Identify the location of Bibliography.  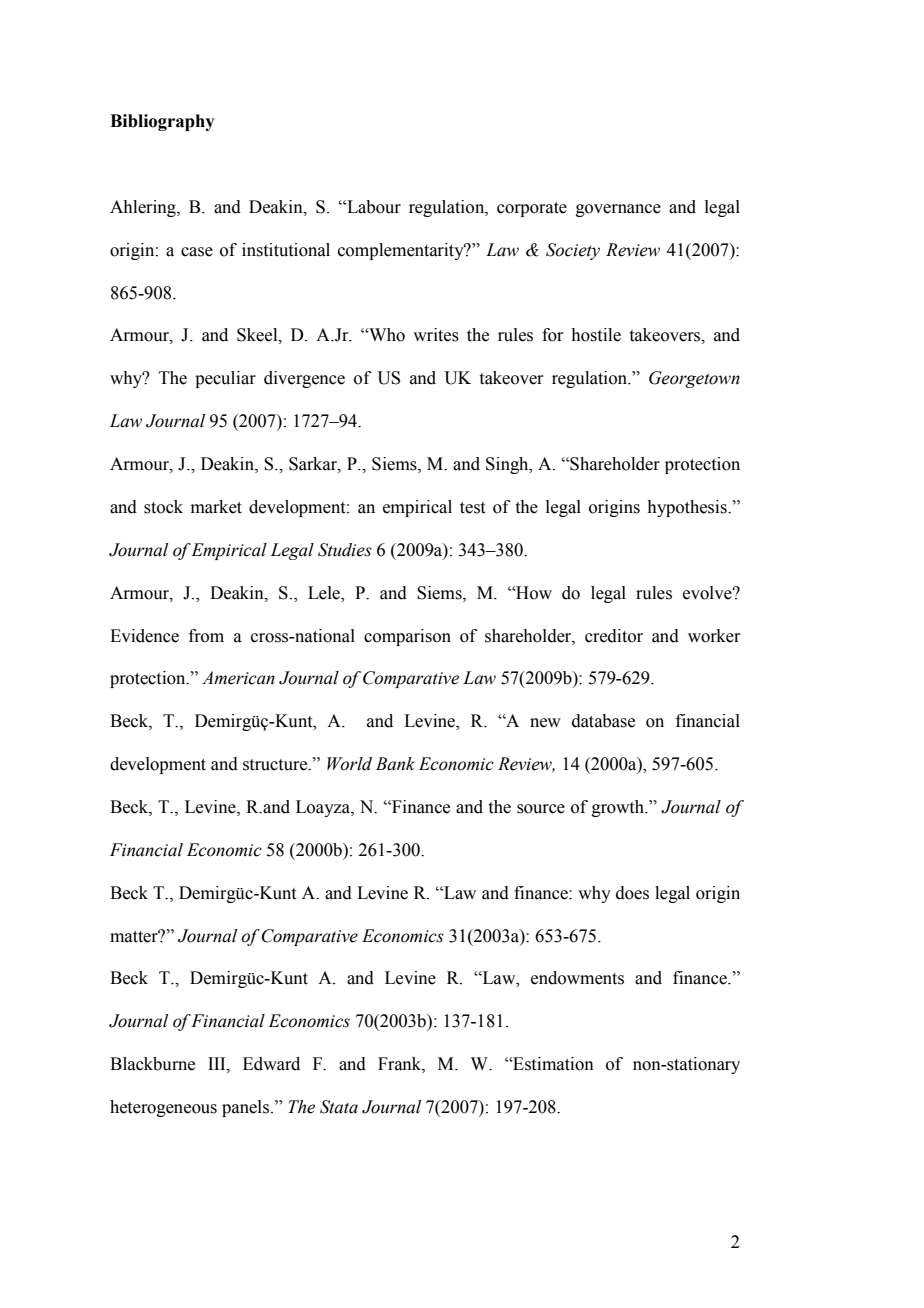
(162, 122).
